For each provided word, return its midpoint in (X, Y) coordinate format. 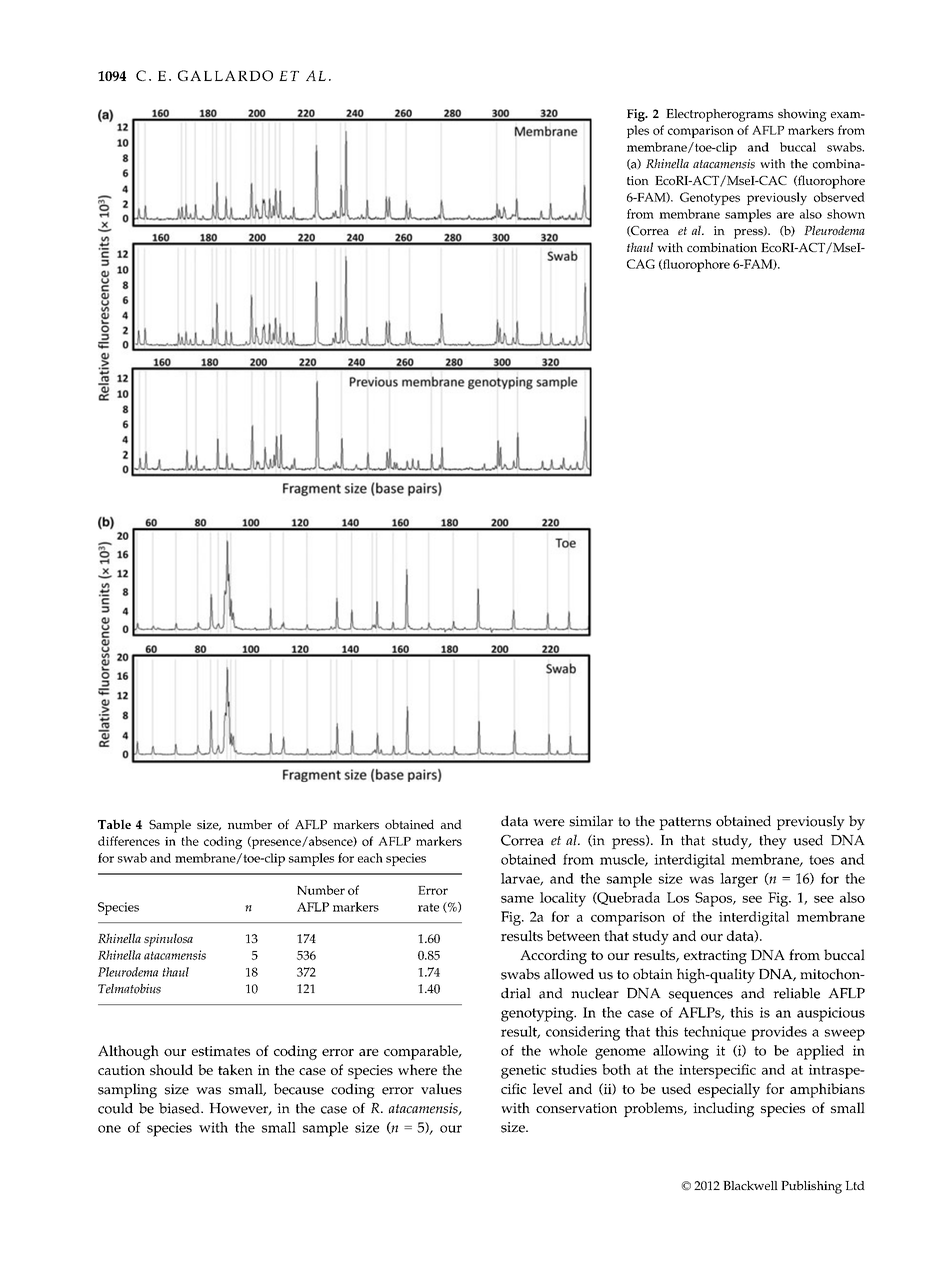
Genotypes (710, 198)
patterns (685, 823)
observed (839, 197)
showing (802, 115)
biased (180, 1108)
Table (114, 824)
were (549, 823)
